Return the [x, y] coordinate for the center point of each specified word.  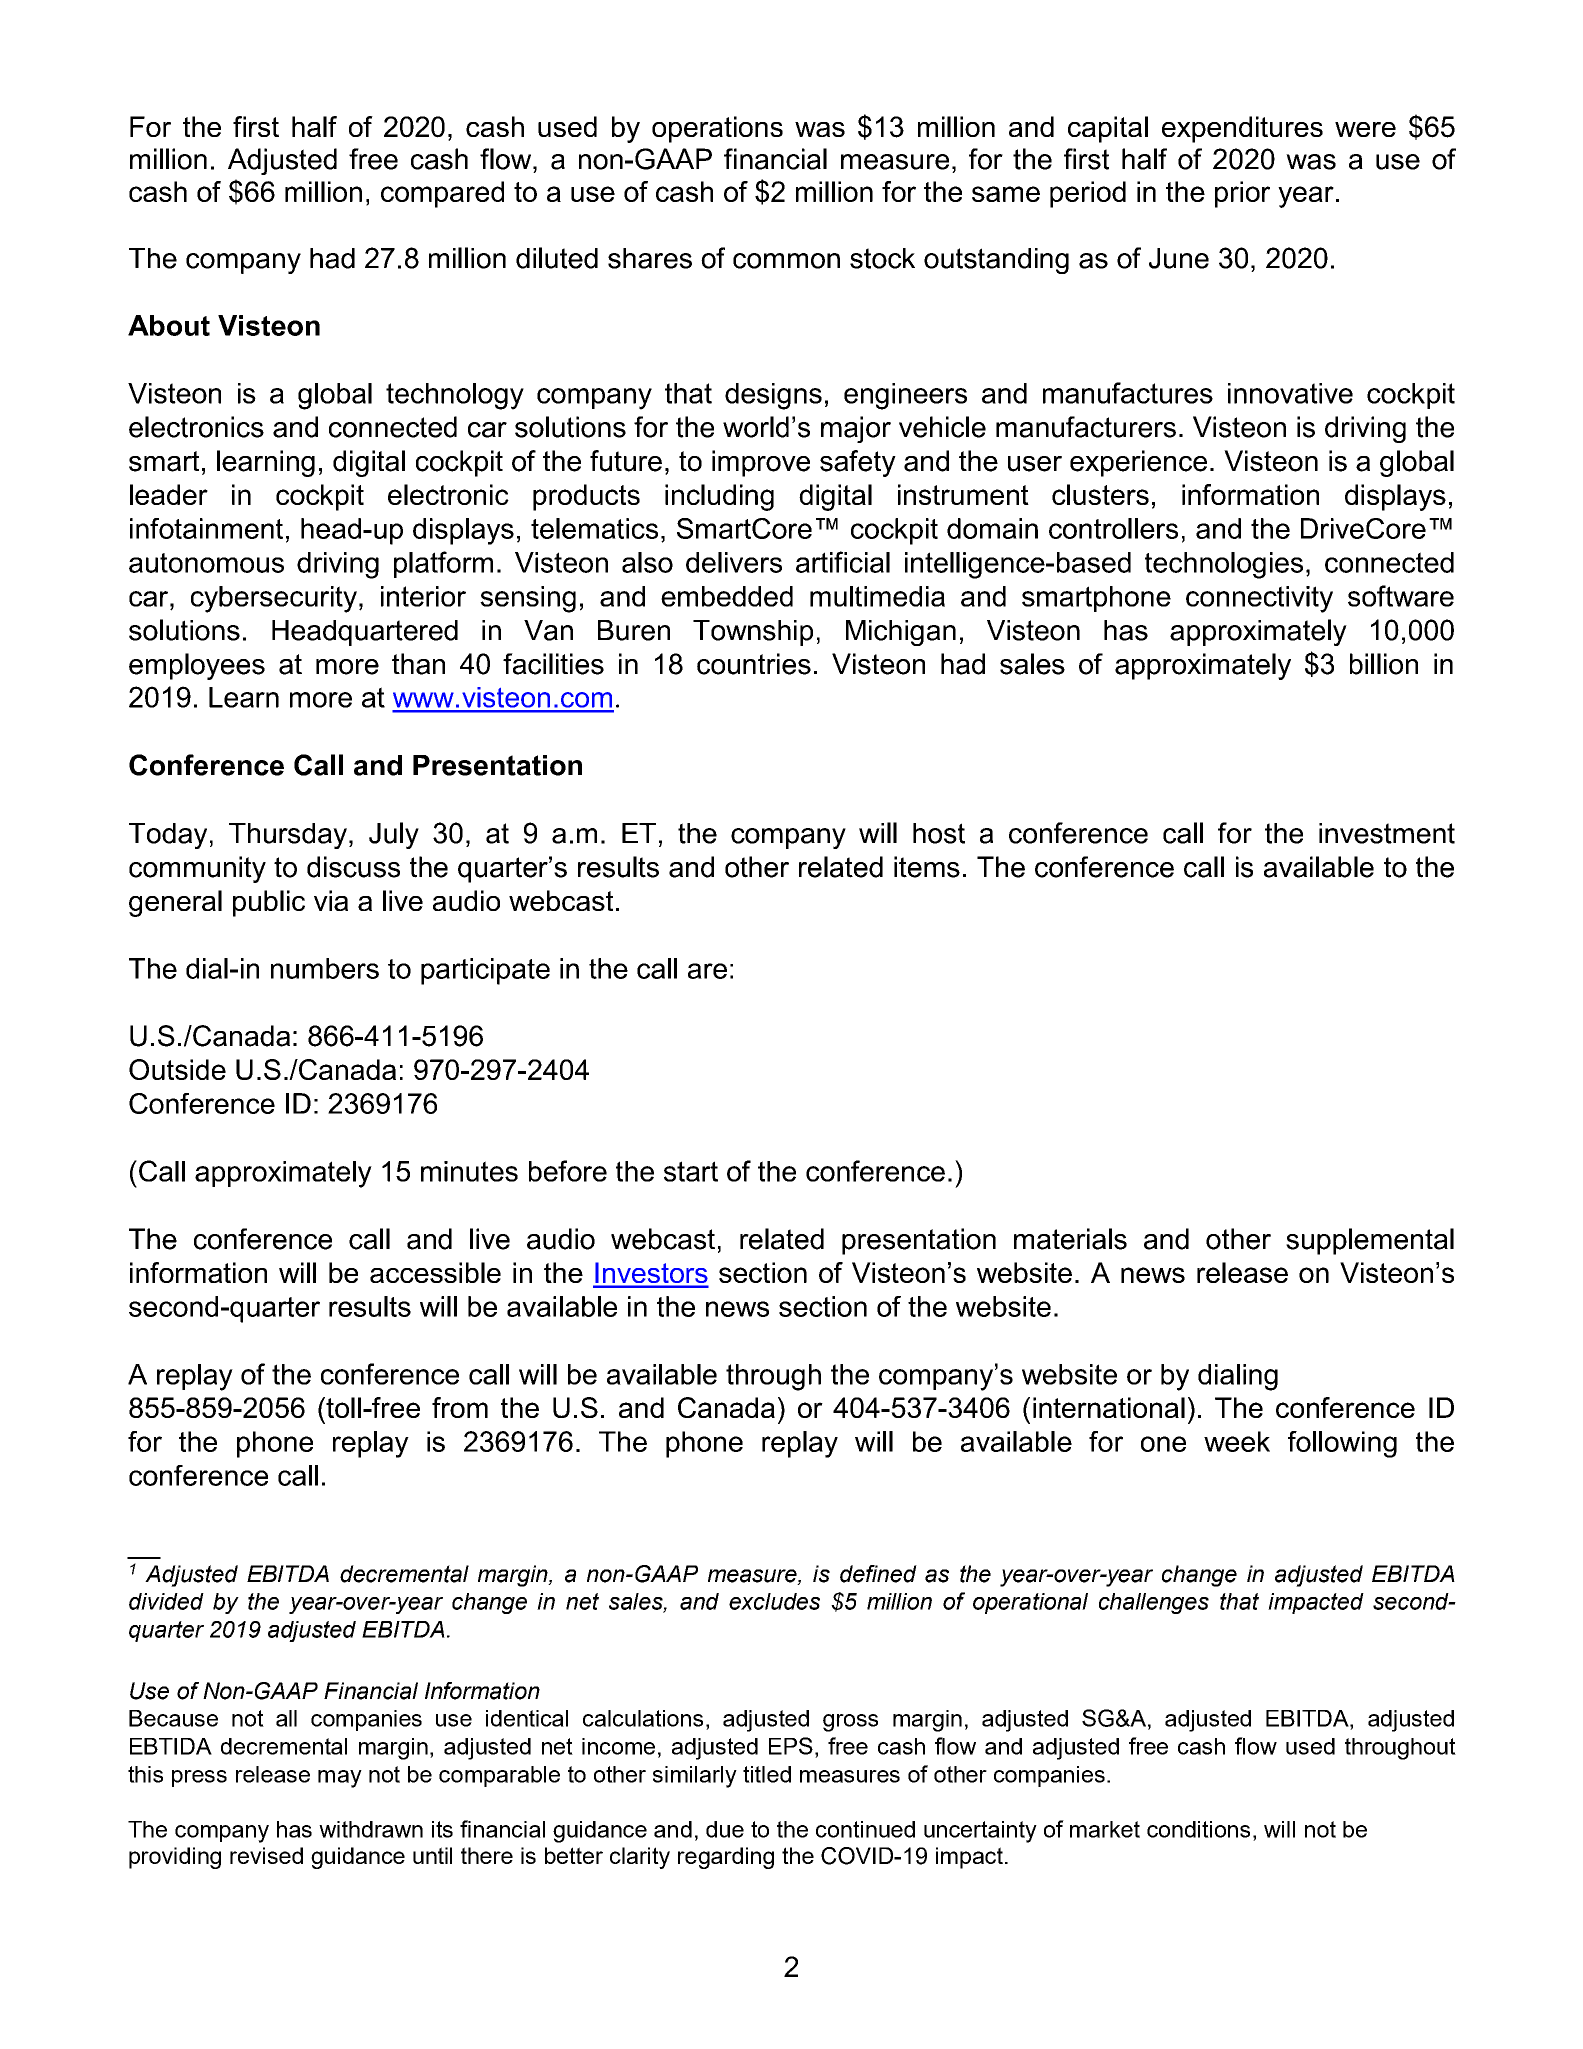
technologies [1224, 565]
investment [1387, 833]
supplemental [1370, 1241]
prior [1242, 194]
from [460, 1407]
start [691, 1171]
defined [878, 1574]
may [340, 1779]
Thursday [288, 836]
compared [442, 194]
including [719, 497]
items [927, 867]
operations [717, 129]
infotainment [206, 528]
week [1237, 1441]
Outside [177, 1069]
